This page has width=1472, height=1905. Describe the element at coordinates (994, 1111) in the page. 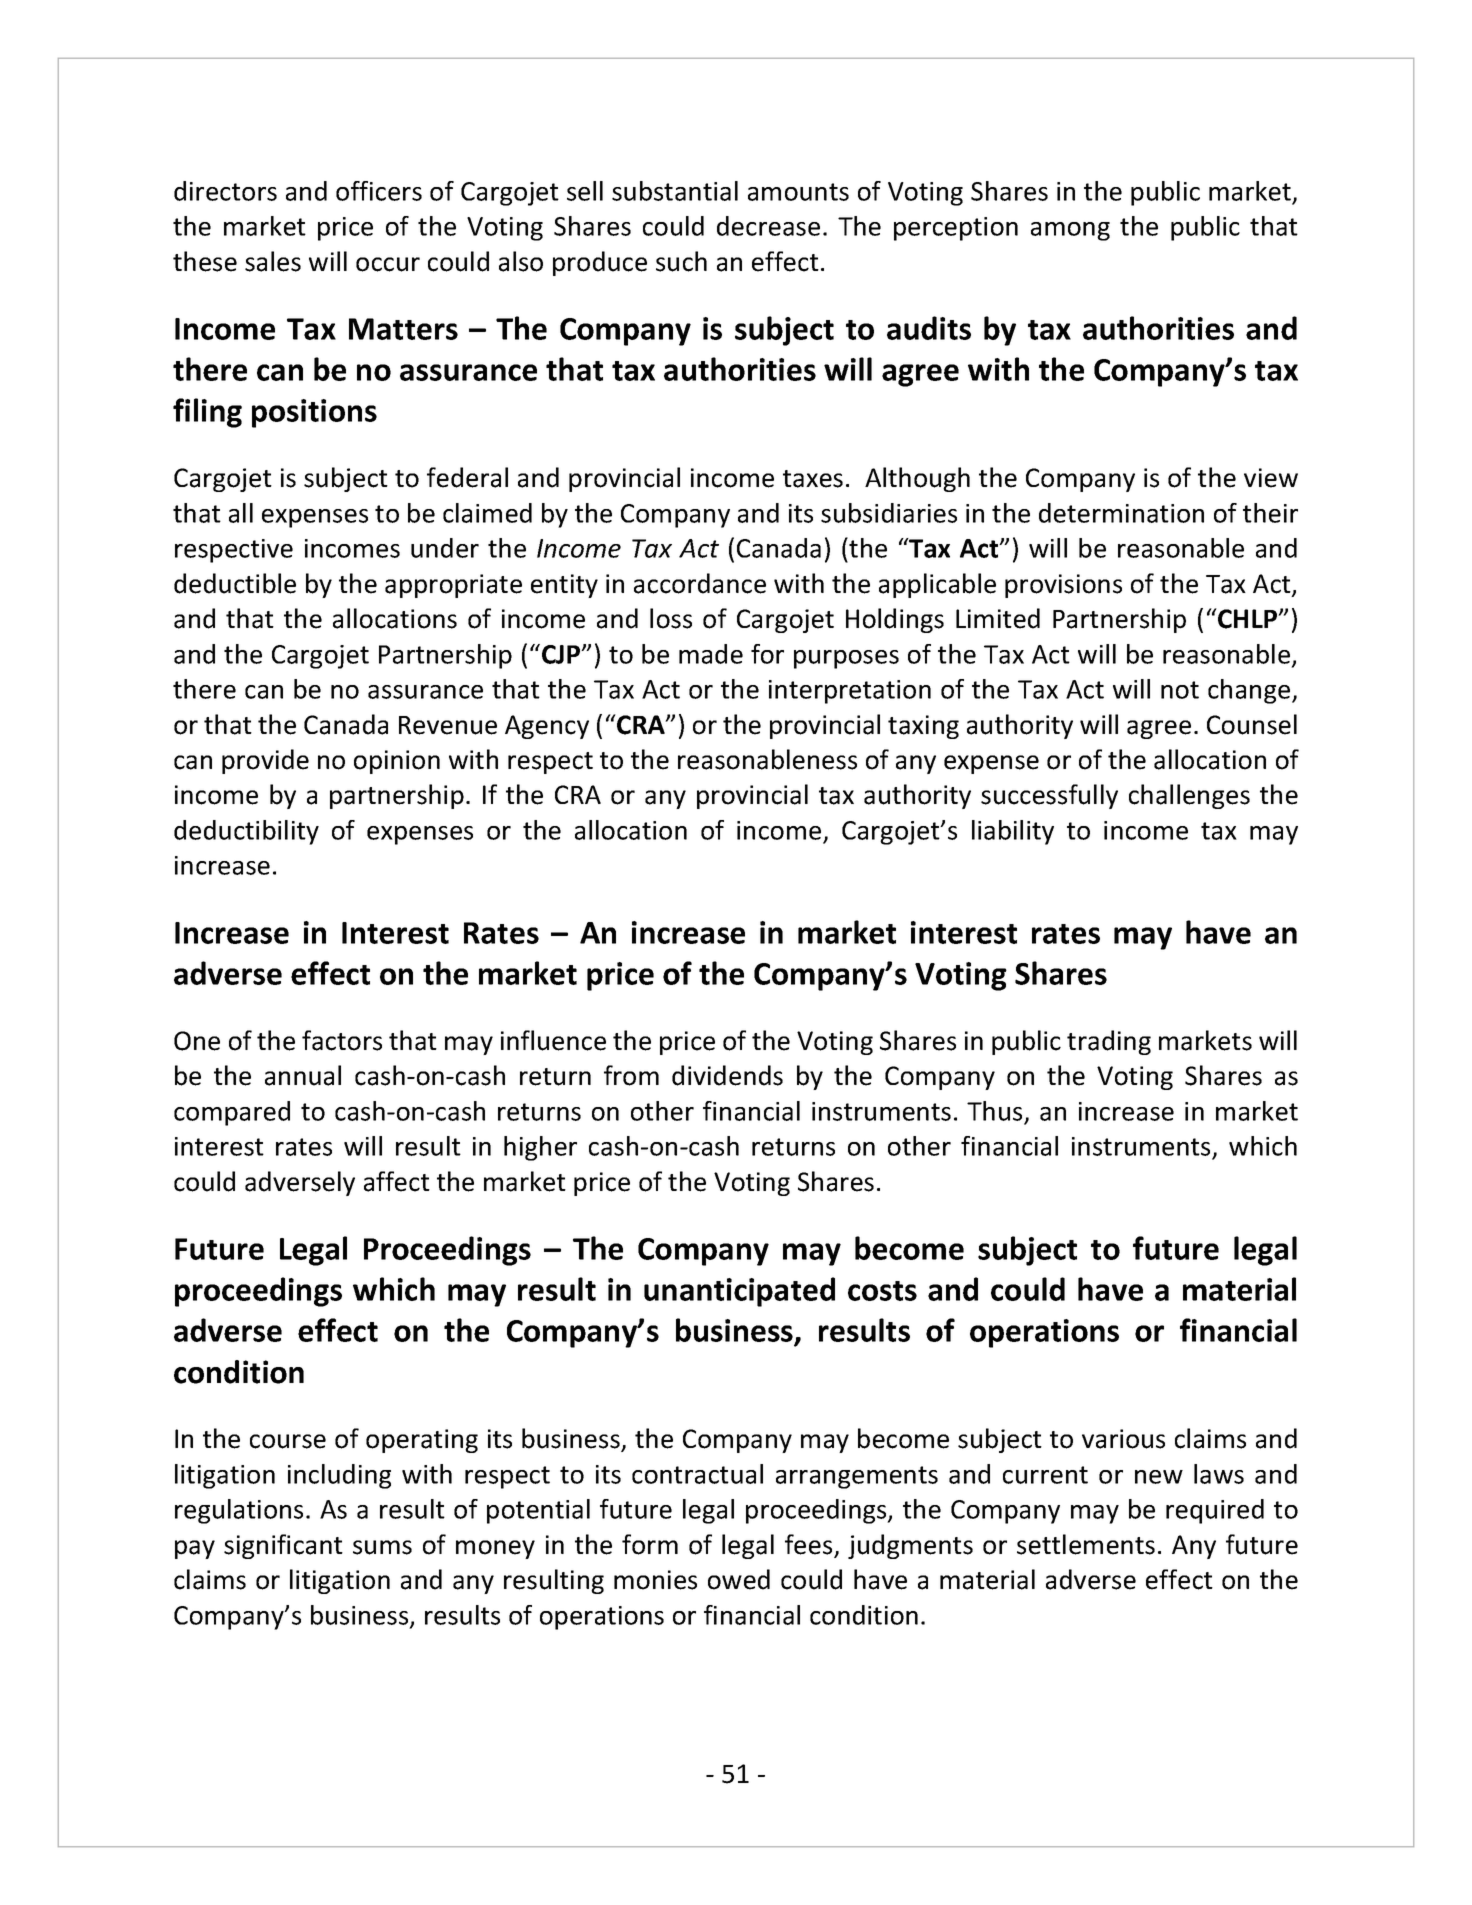

I see `Thus` at that location.
